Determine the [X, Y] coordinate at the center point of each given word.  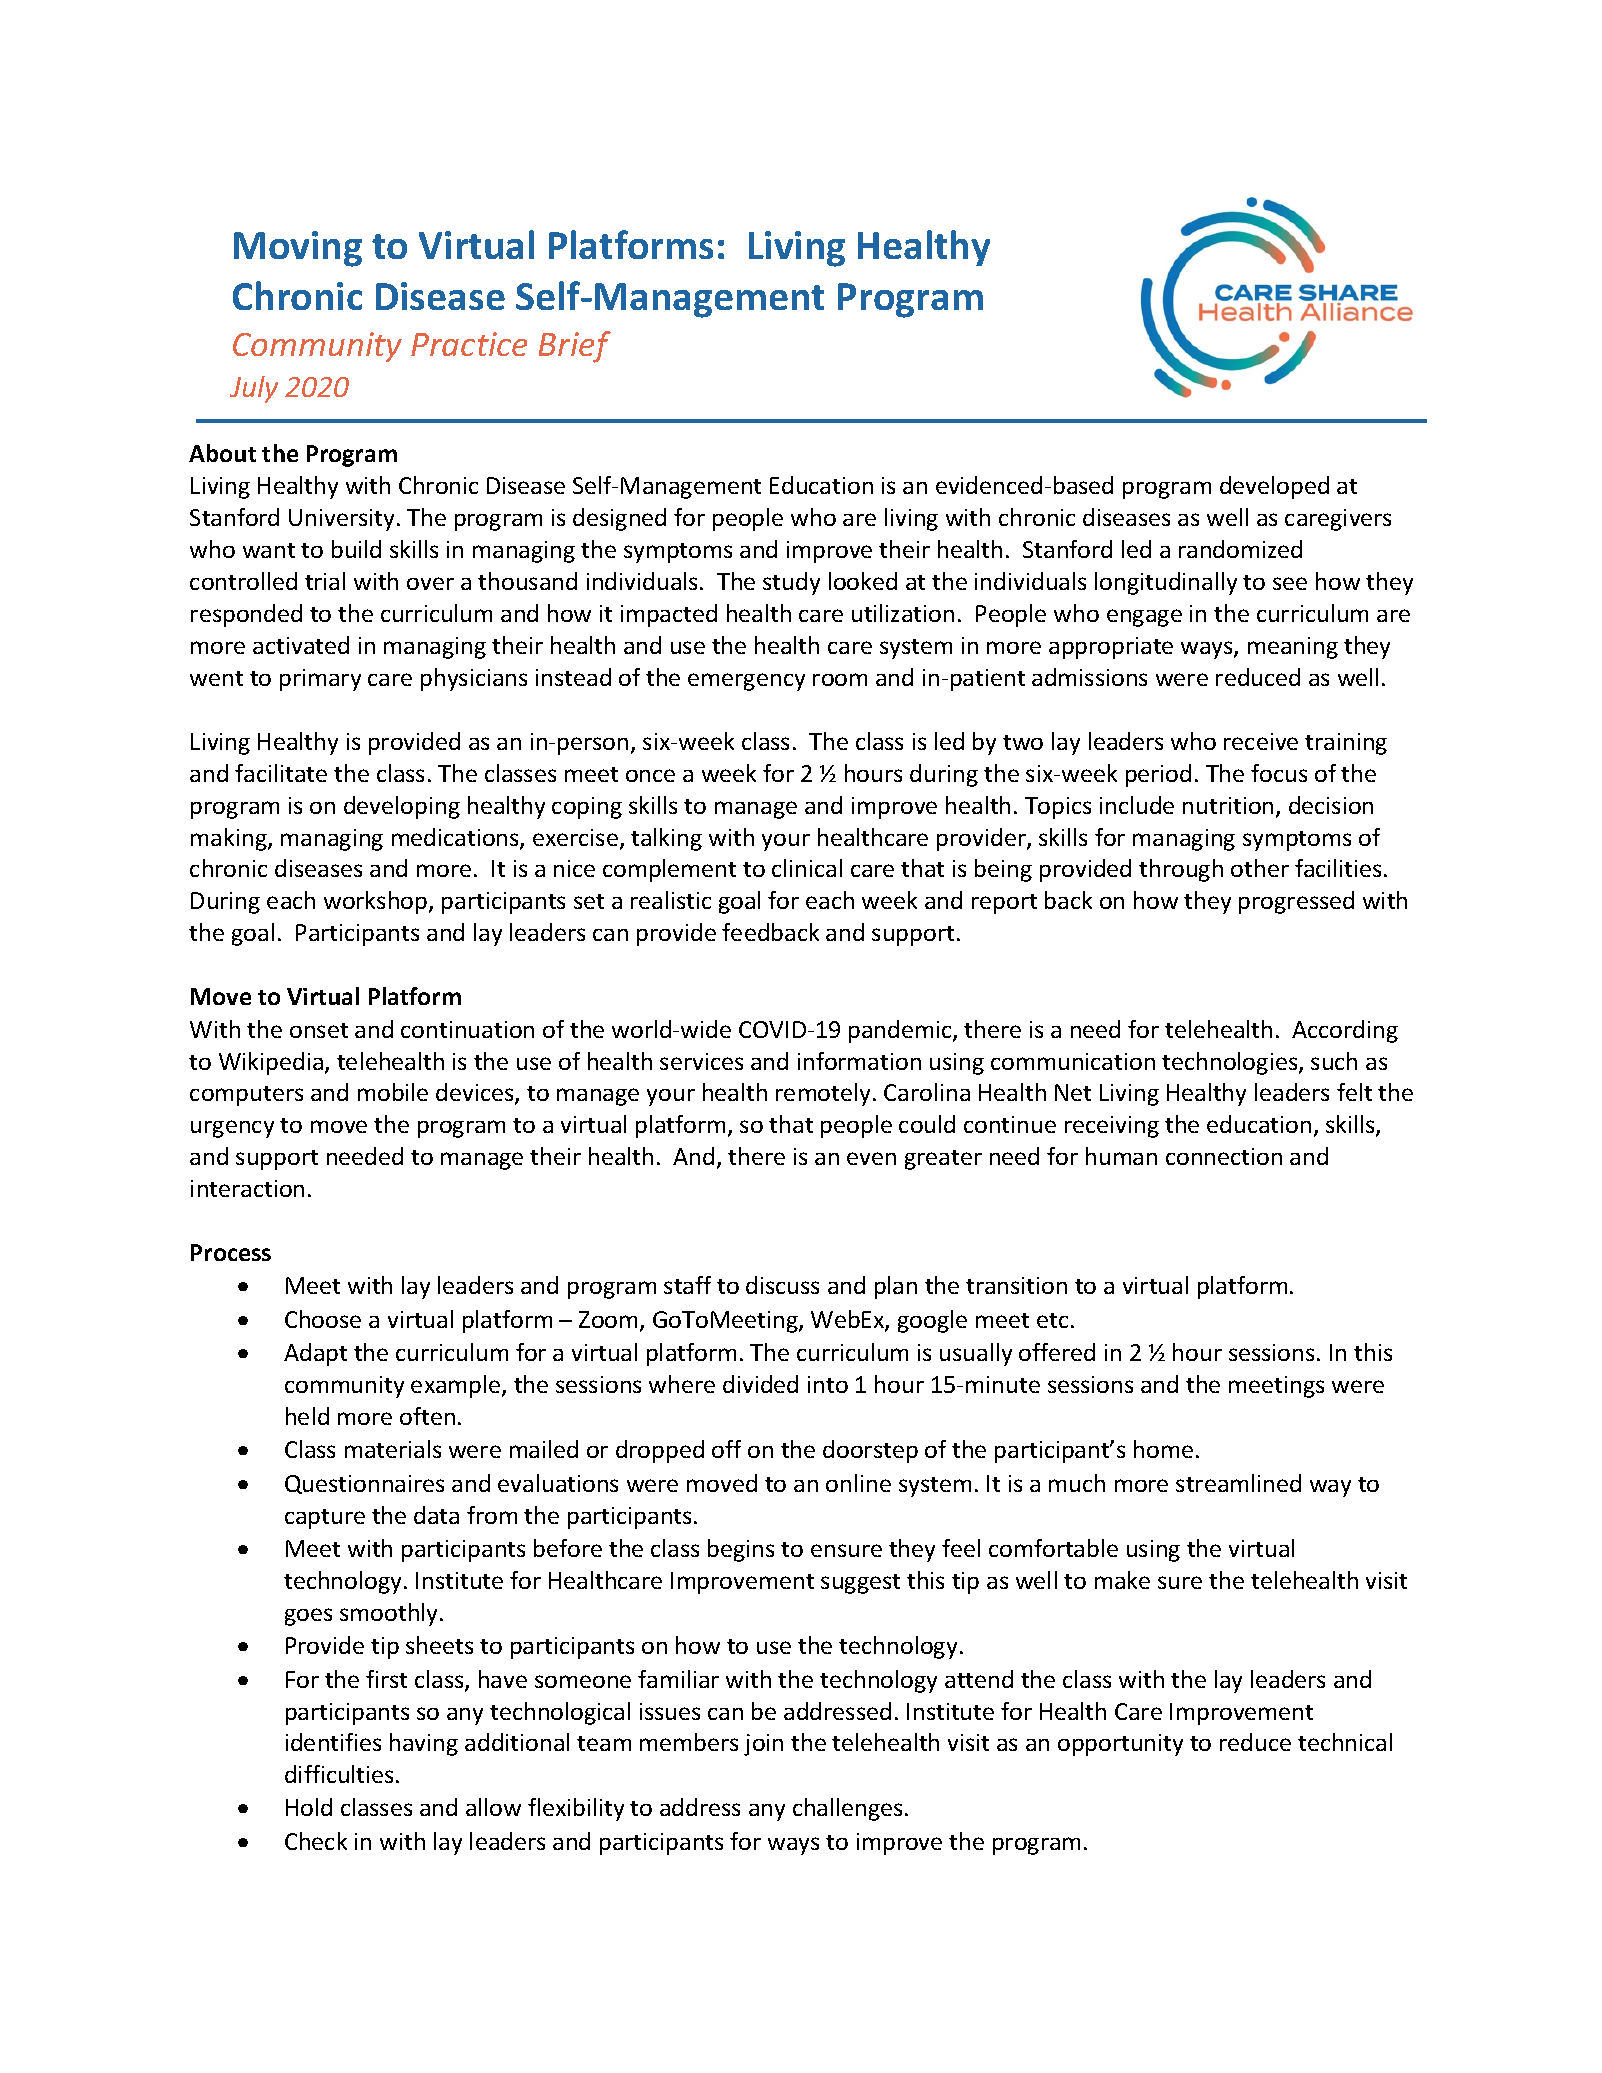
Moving [298, 249]
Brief [575, 347]
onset [319, 1030]
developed [1274, 487]
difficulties [339, 1774]
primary [320, 680]
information [859, 1061]
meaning [1293, 648]
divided [760, 1384]
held [307, 1416]
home [1163, 1449]
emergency [746, 682]
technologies [1231, 1063]
